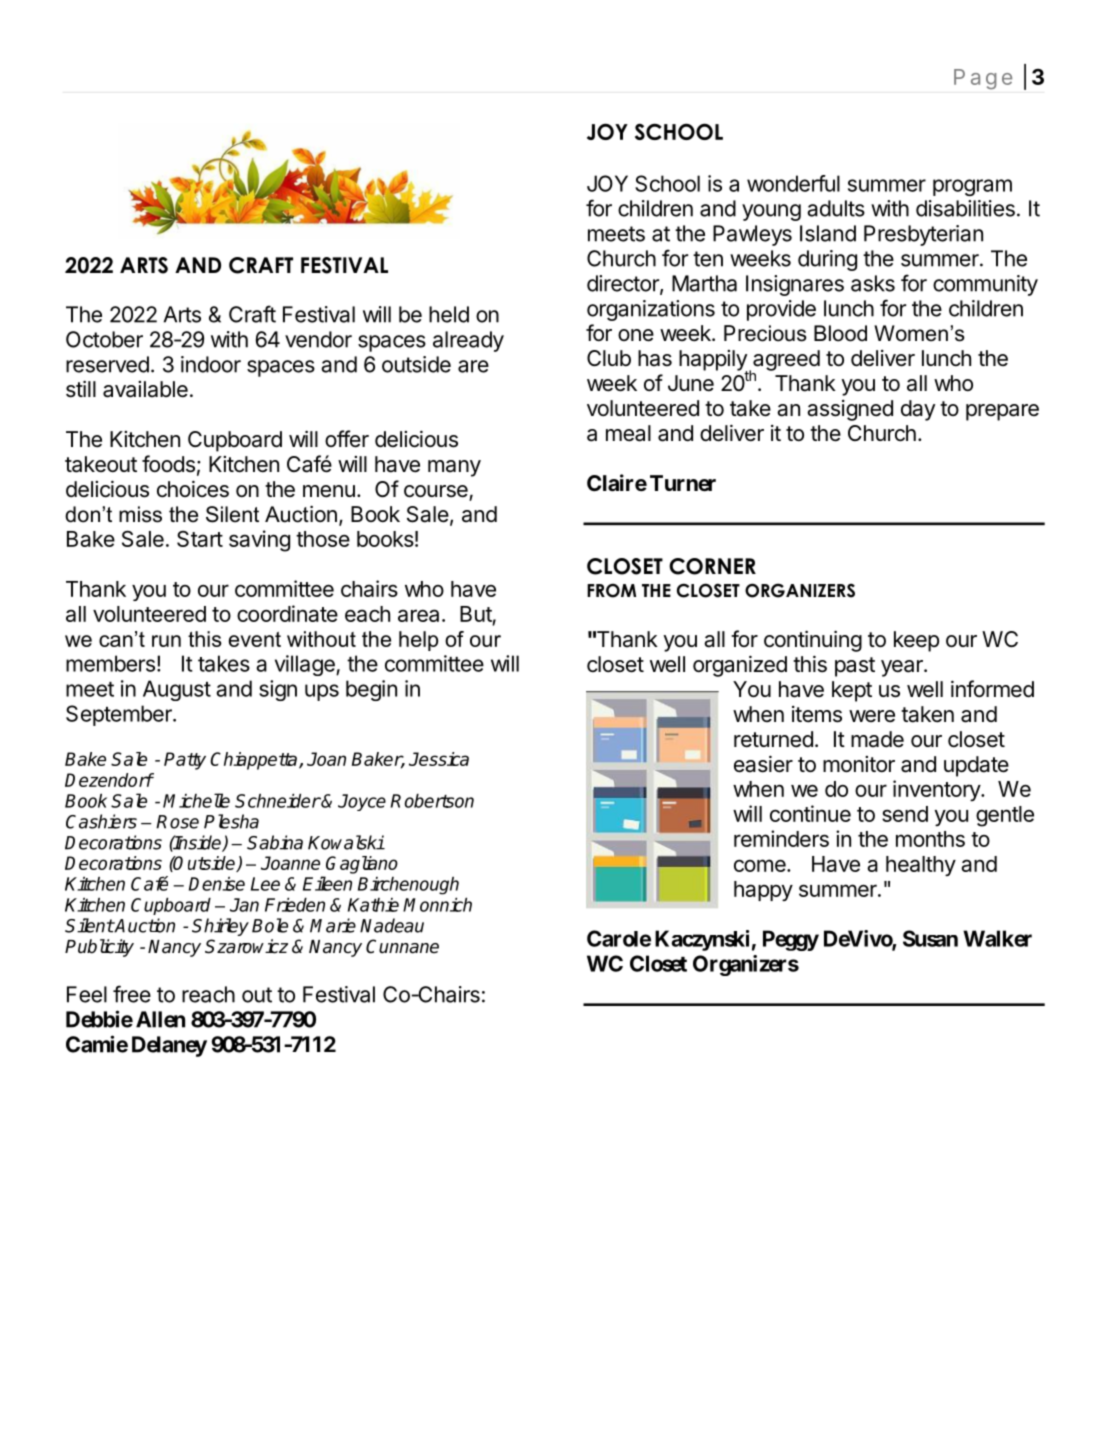 The image size is (1107, 1432). I want to click on Jessica, so click(439, 759).
